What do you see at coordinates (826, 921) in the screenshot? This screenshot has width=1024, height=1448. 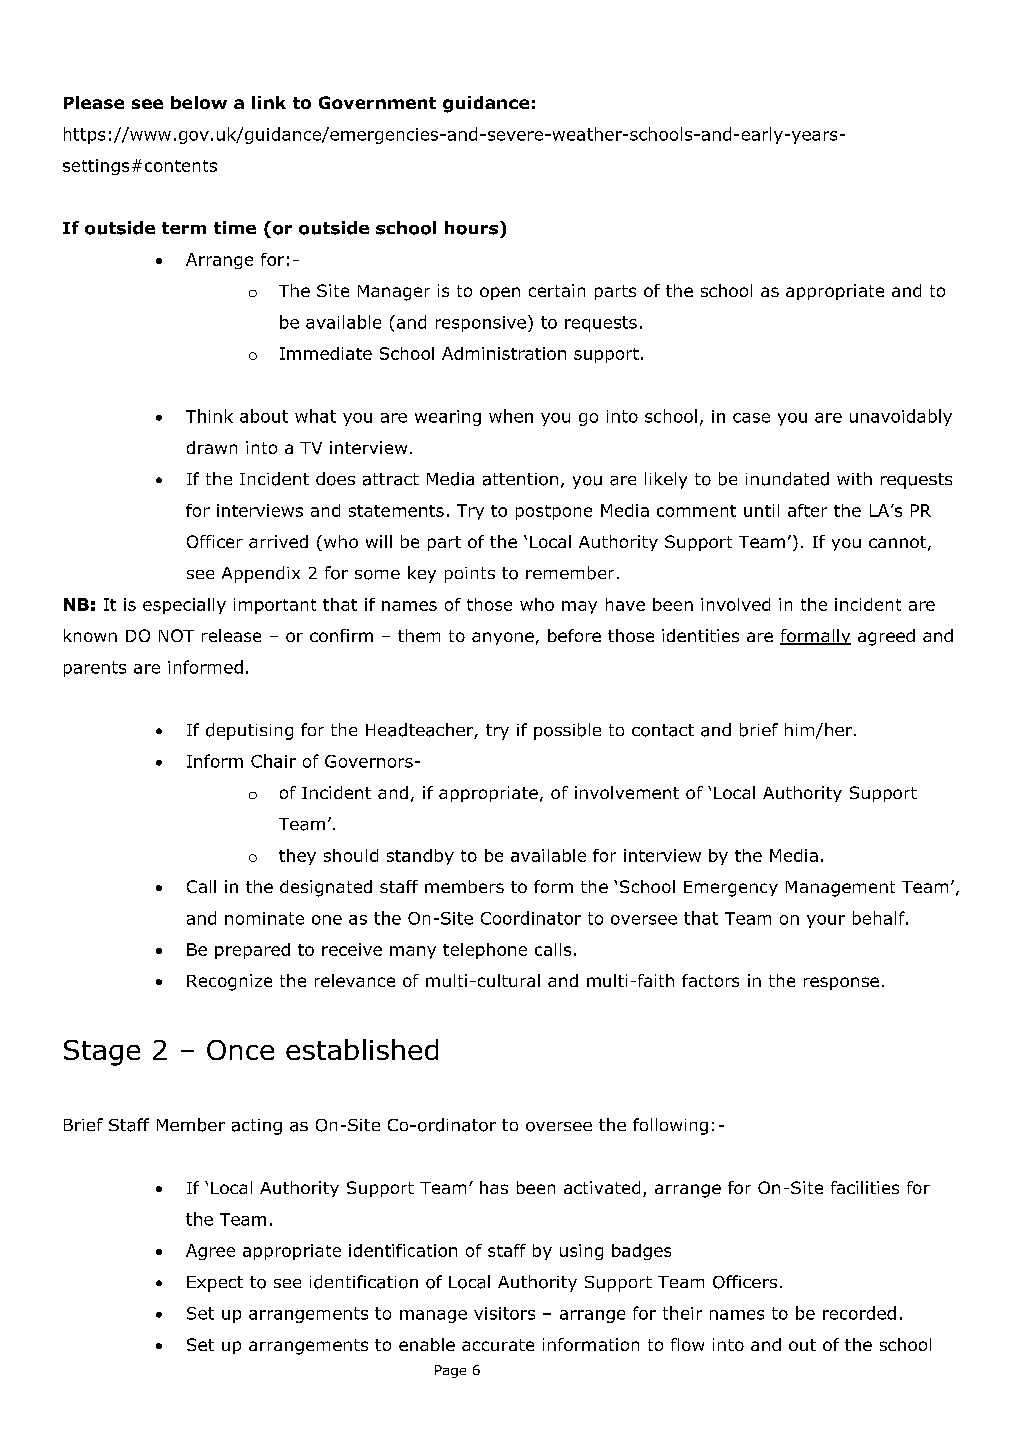 I see `your` at bounding box center [826, 921].
